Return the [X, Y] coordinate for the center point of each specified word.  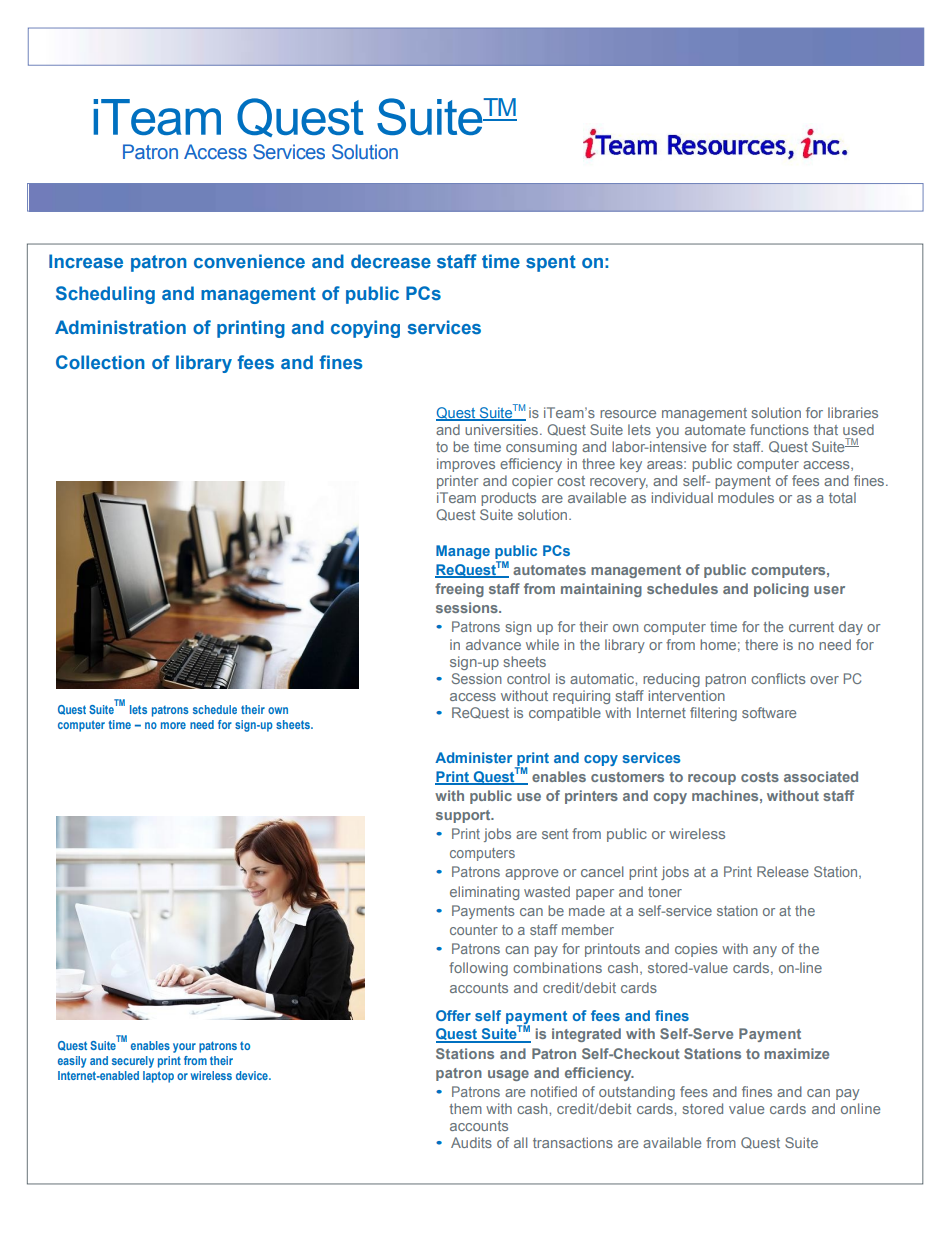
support [464, 816]
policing [781, 590]
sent [555, 834]
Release [783, 871]
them [465, 1108]
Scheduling [105, 295]
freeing [459, 590]
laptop [158, 1077]
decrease [391, 261]
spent [551, 263]
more [173, 725]
